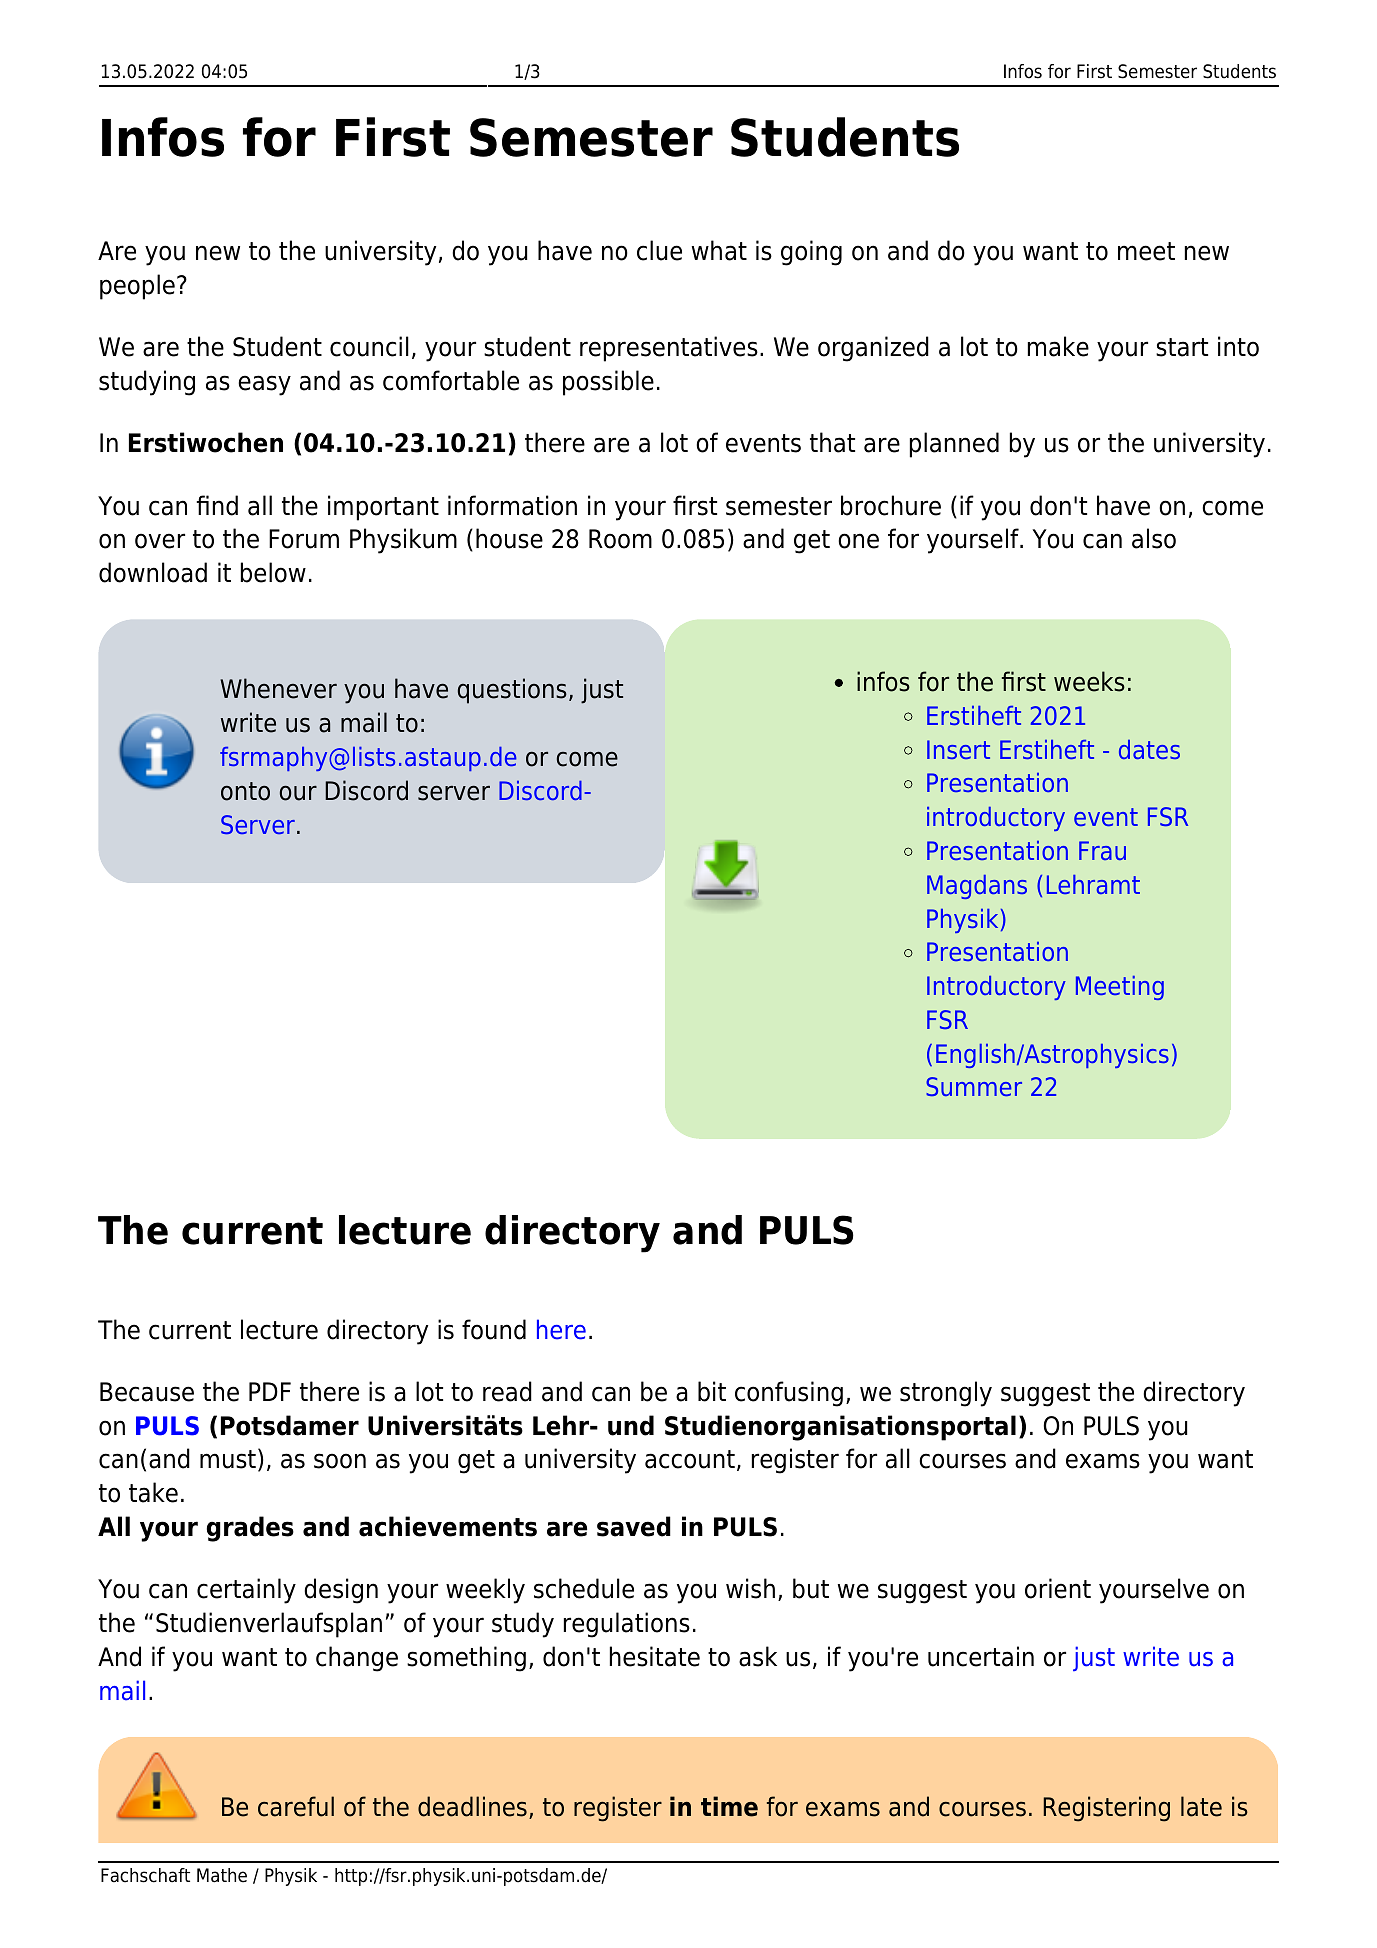 The width and height of the image is (1377, 1948). What do you see at coordinates (729, 1806) in the image?
I see `time` at bounding box center [729, 1806].
